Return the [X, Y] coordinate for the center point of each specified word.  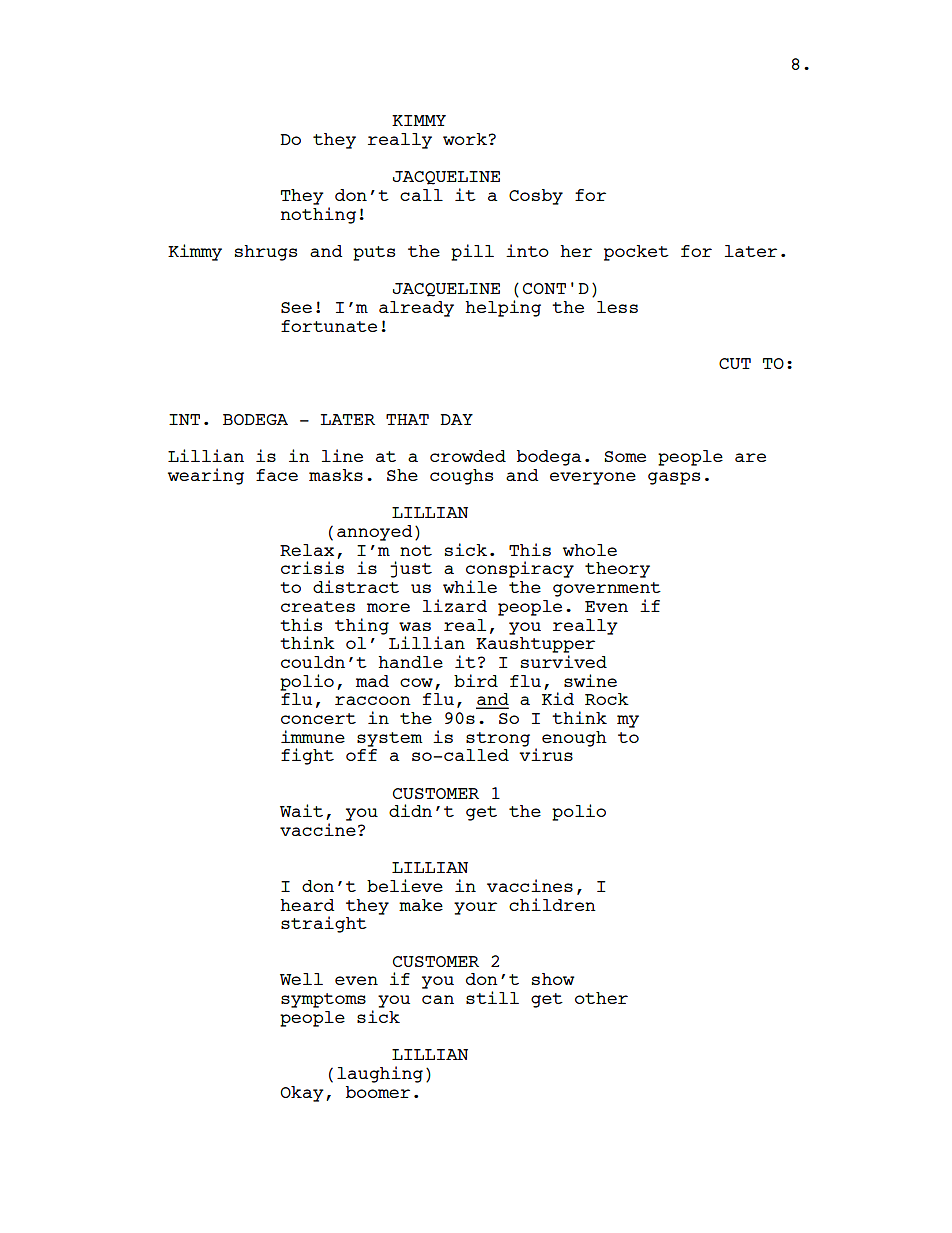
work [465, 139]
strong [498, 739]
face [277, 475]
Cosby [536, 197]
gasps [674, 478]
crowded [468, 456]
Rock [607, 699]
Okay [302, 1094]
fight [307, 756]
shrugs [266, 253]
